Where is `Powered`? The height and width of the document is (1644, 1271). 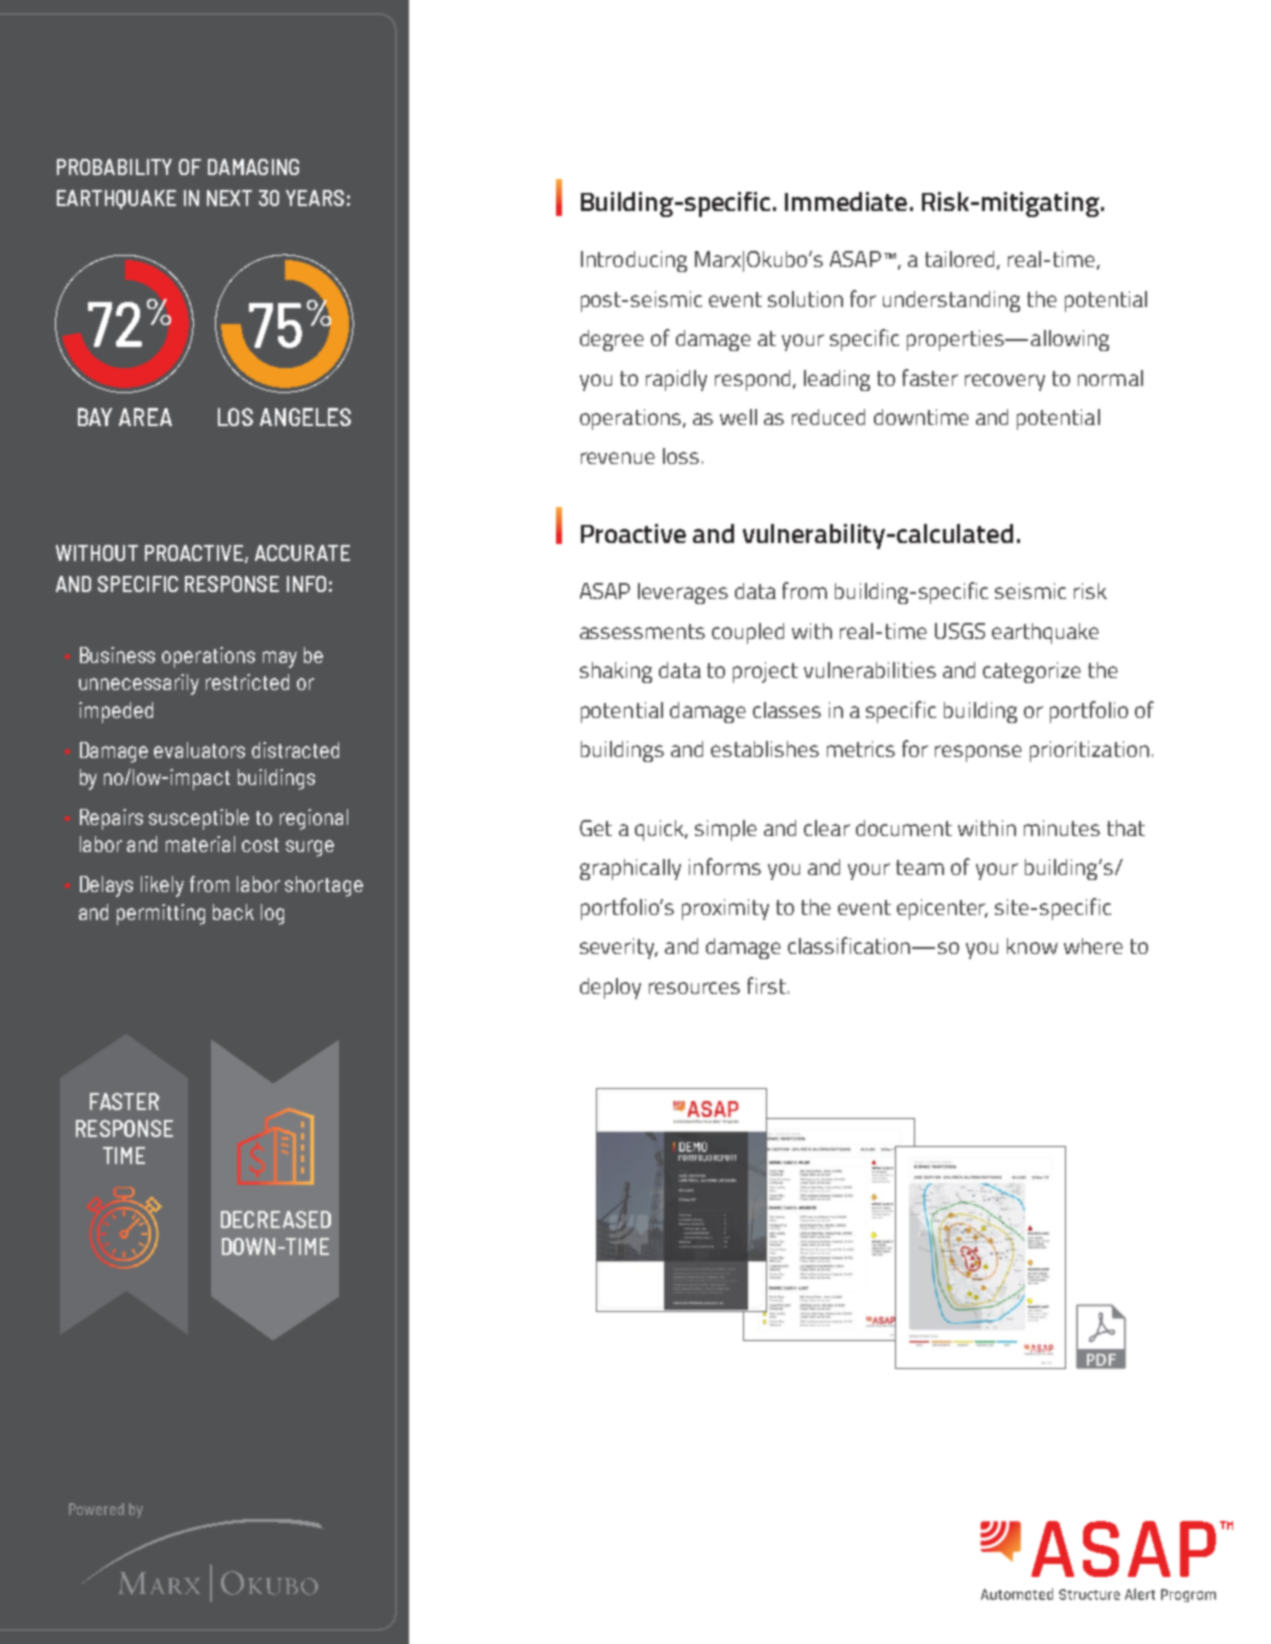 Powered is located at coordinates (96, 1509).
